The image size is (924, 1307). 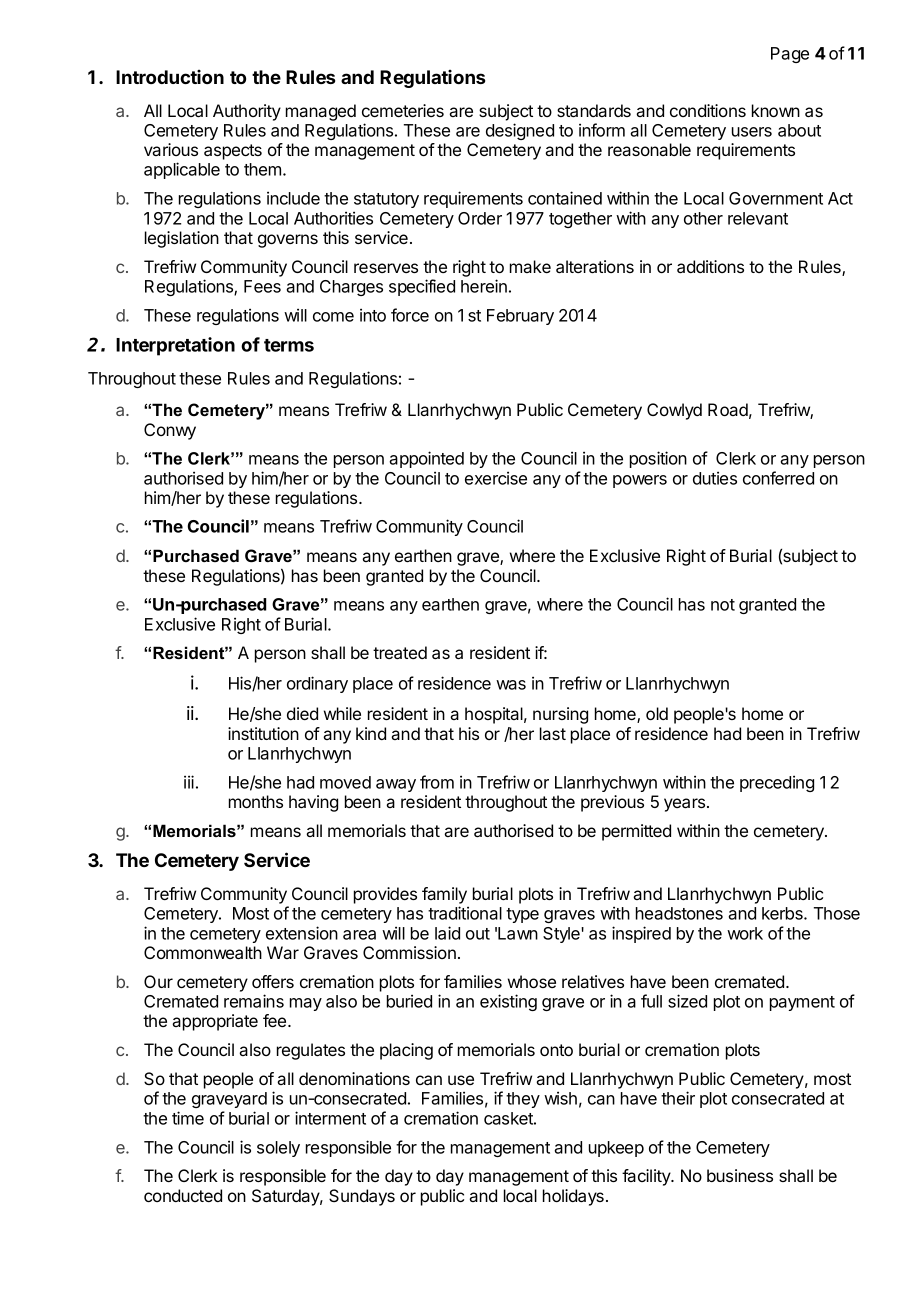 I want to click on solely, so click(x=278, y=1149).
